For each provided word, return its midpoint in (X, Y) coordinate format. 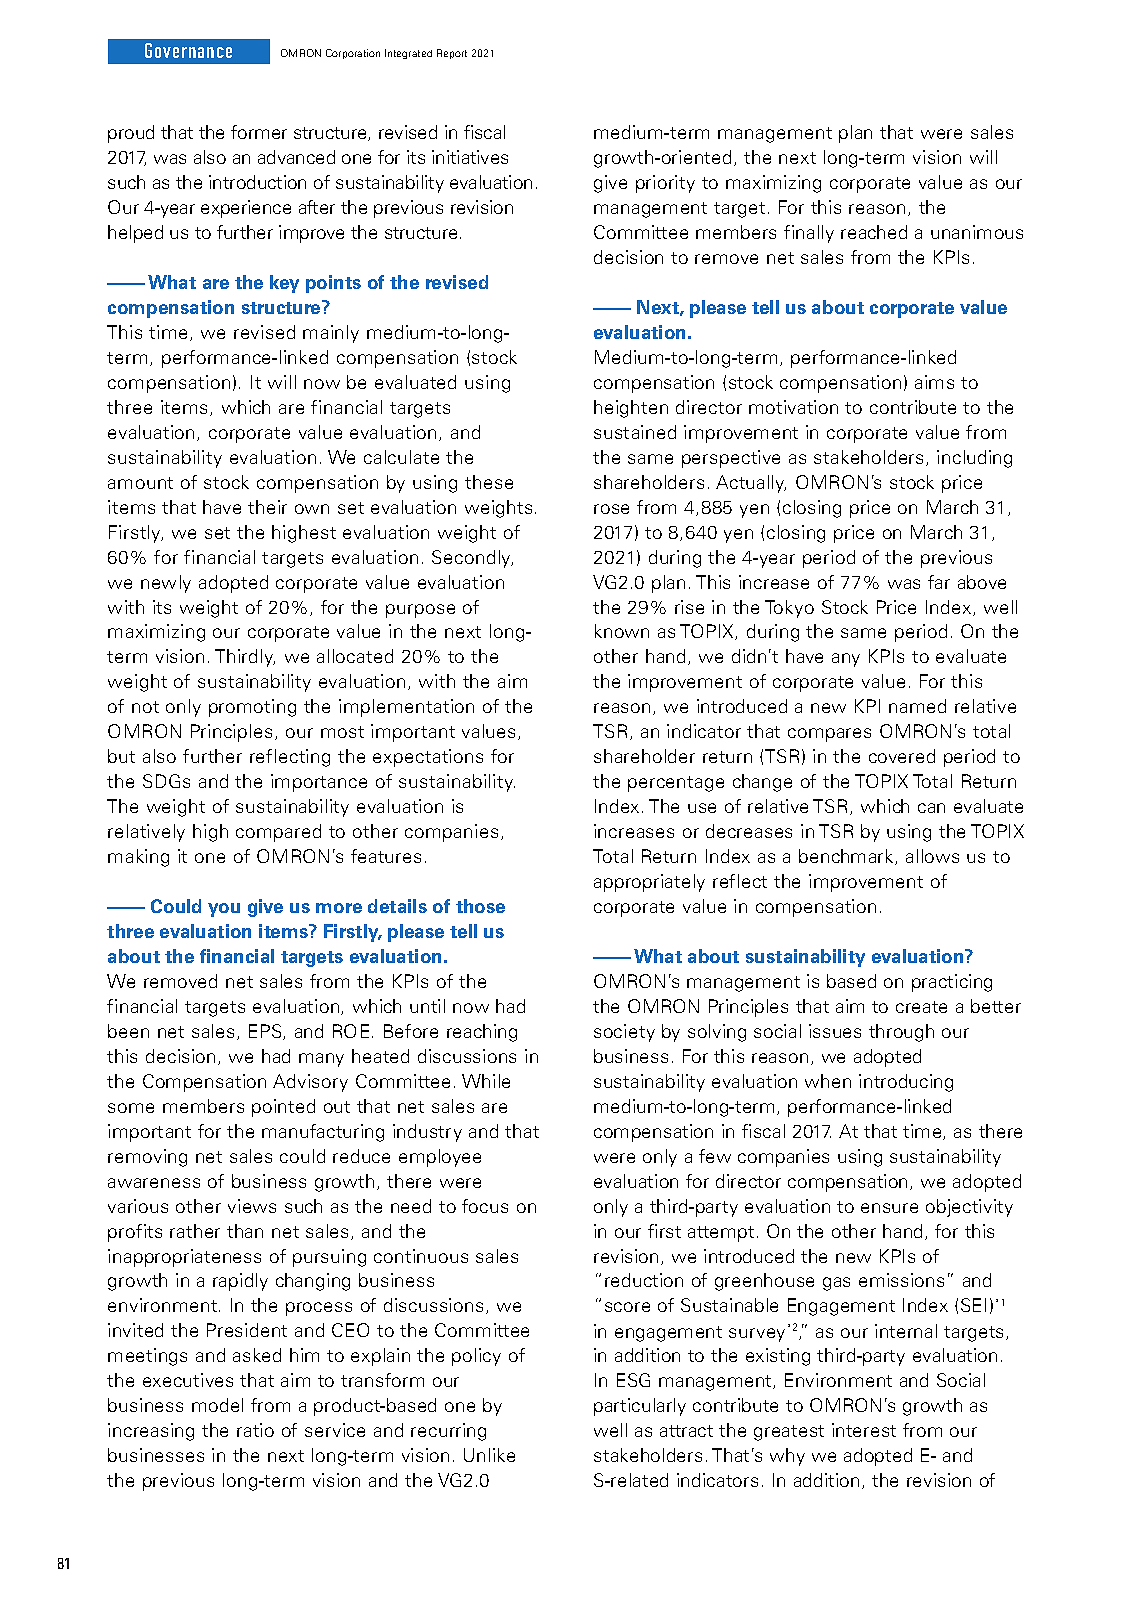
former (259, 132)
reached (874, 232)
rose (611, 509)
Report (452, 54)
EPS (266, 1032)
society (624, 1033)
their (267, 507)
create (921, 1007)
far (939, 582)
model (217, 1405)
